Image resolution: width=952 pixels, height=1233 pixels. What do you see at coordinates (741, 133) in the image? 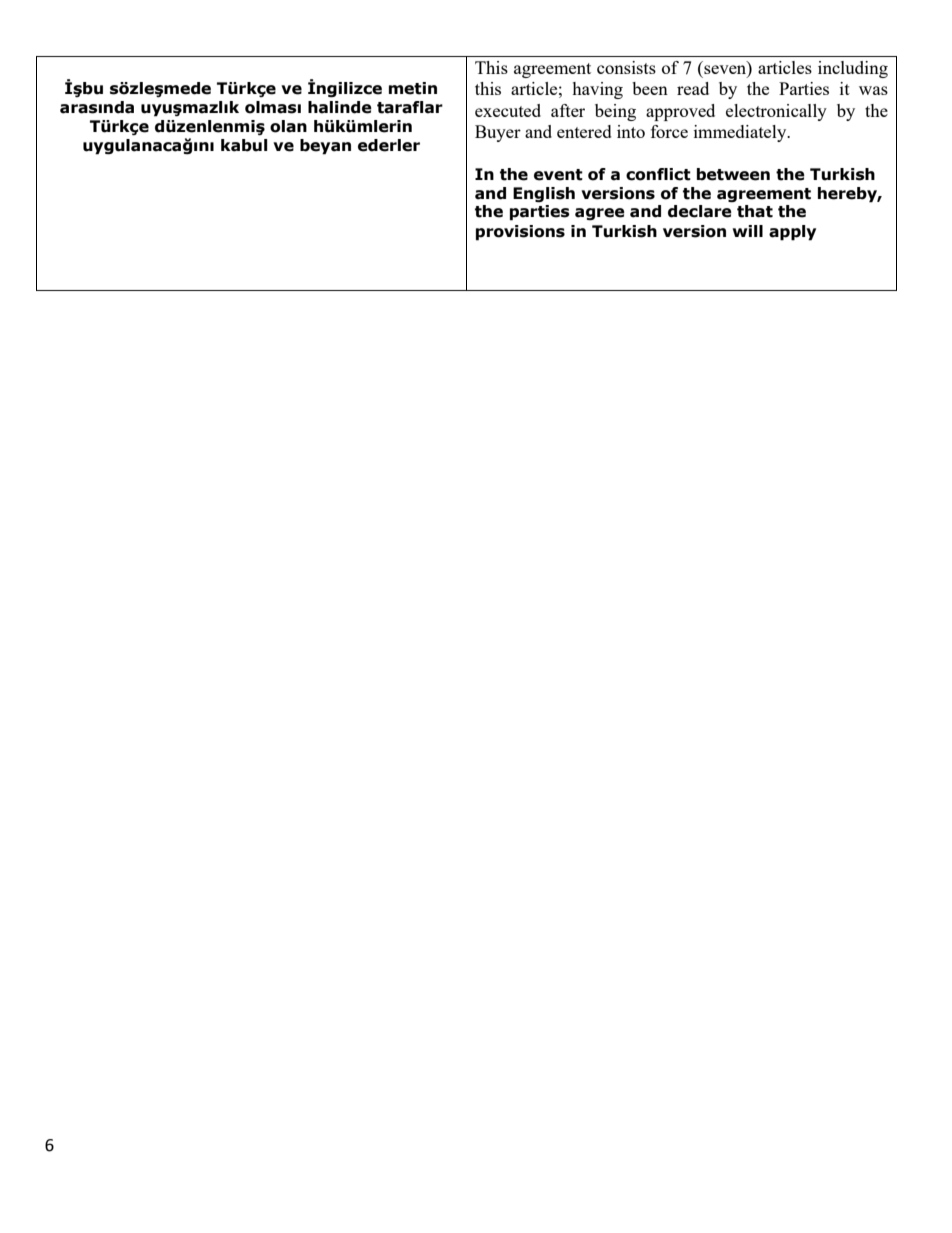
I see `immediately` at bounding box center [741, 133].
